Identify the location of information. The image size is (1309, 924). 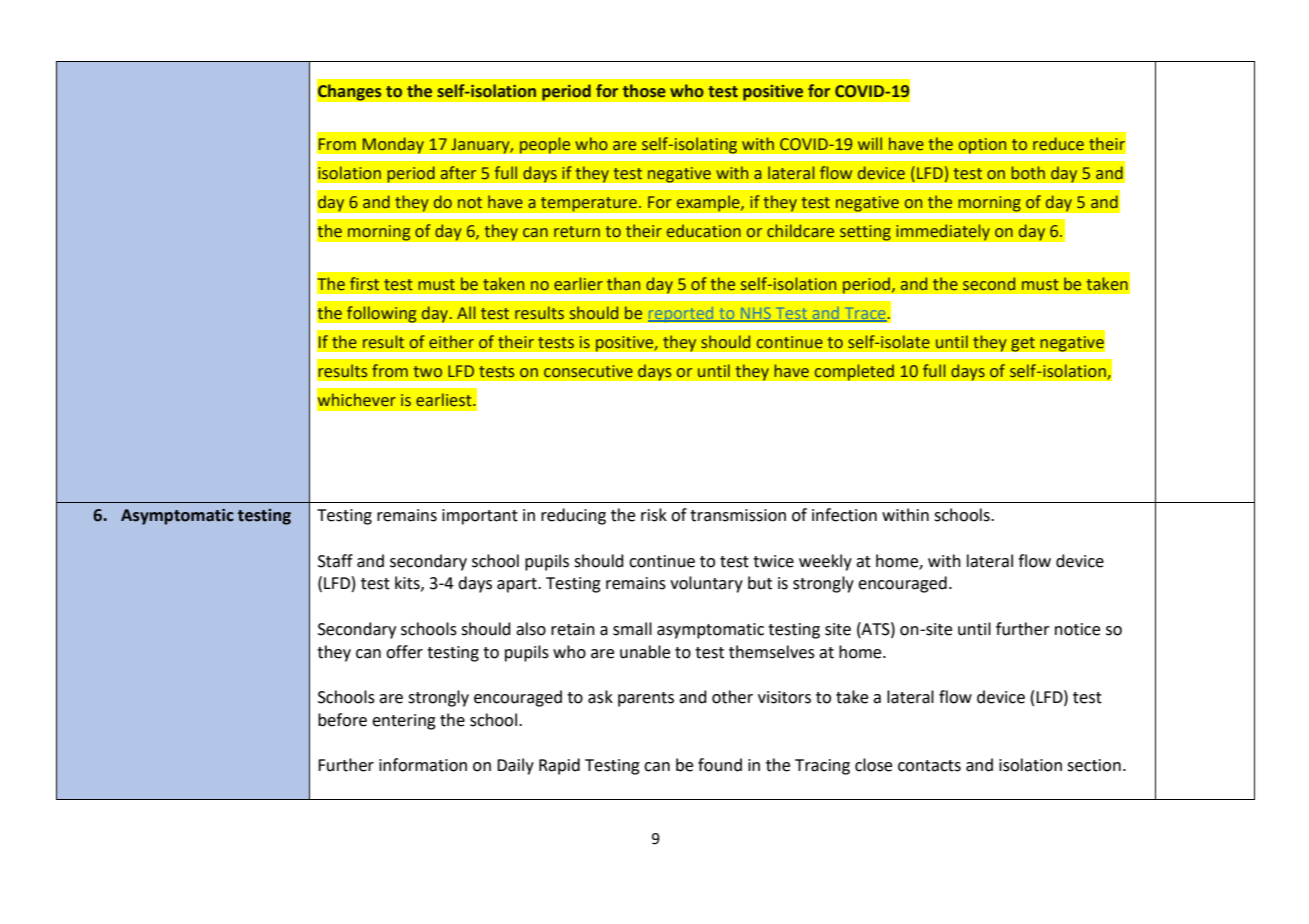
(423, 765).
